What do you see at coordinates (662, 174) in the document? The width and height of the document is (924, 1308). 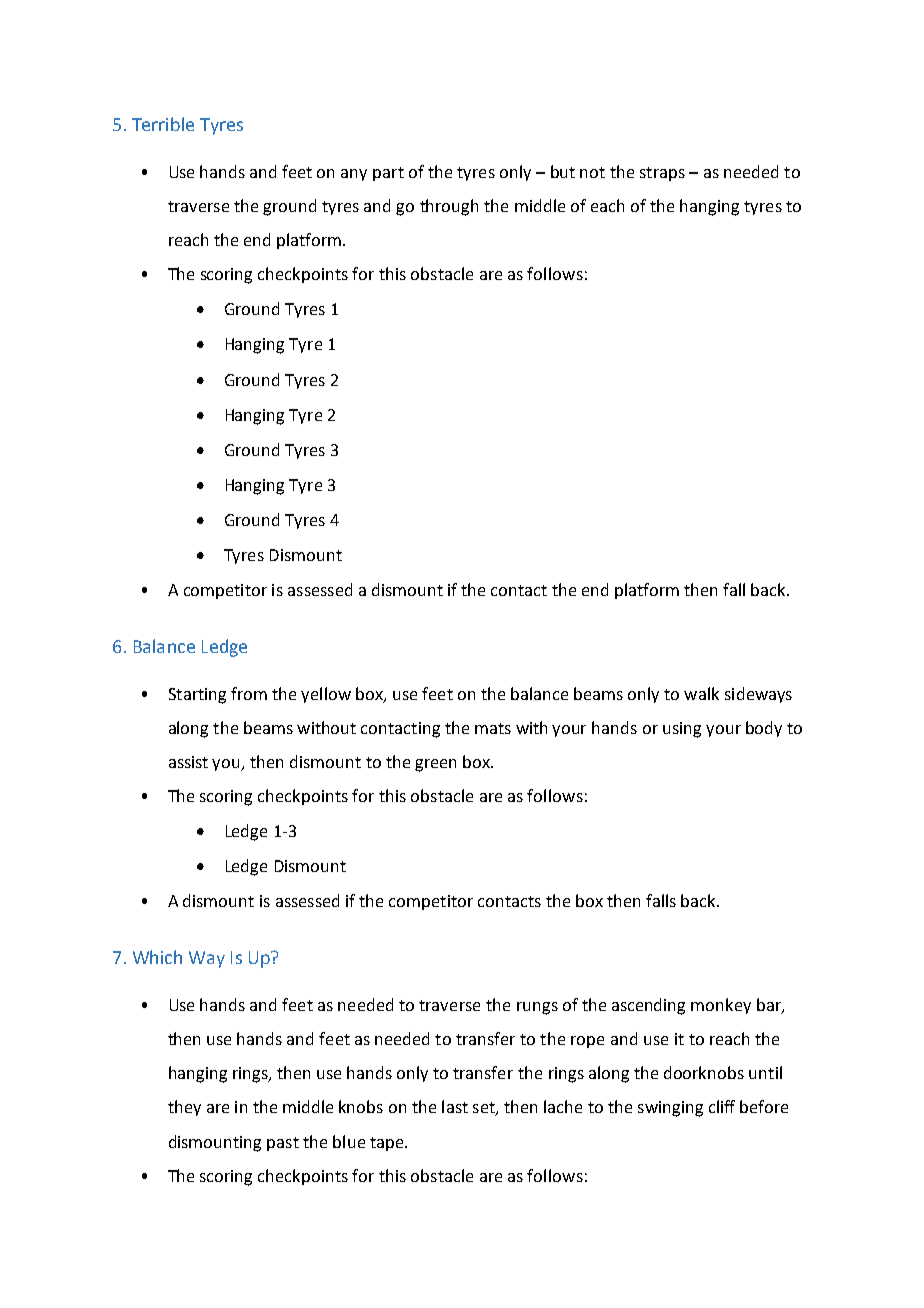 I see `straps` at bounding box center [662, 174].
